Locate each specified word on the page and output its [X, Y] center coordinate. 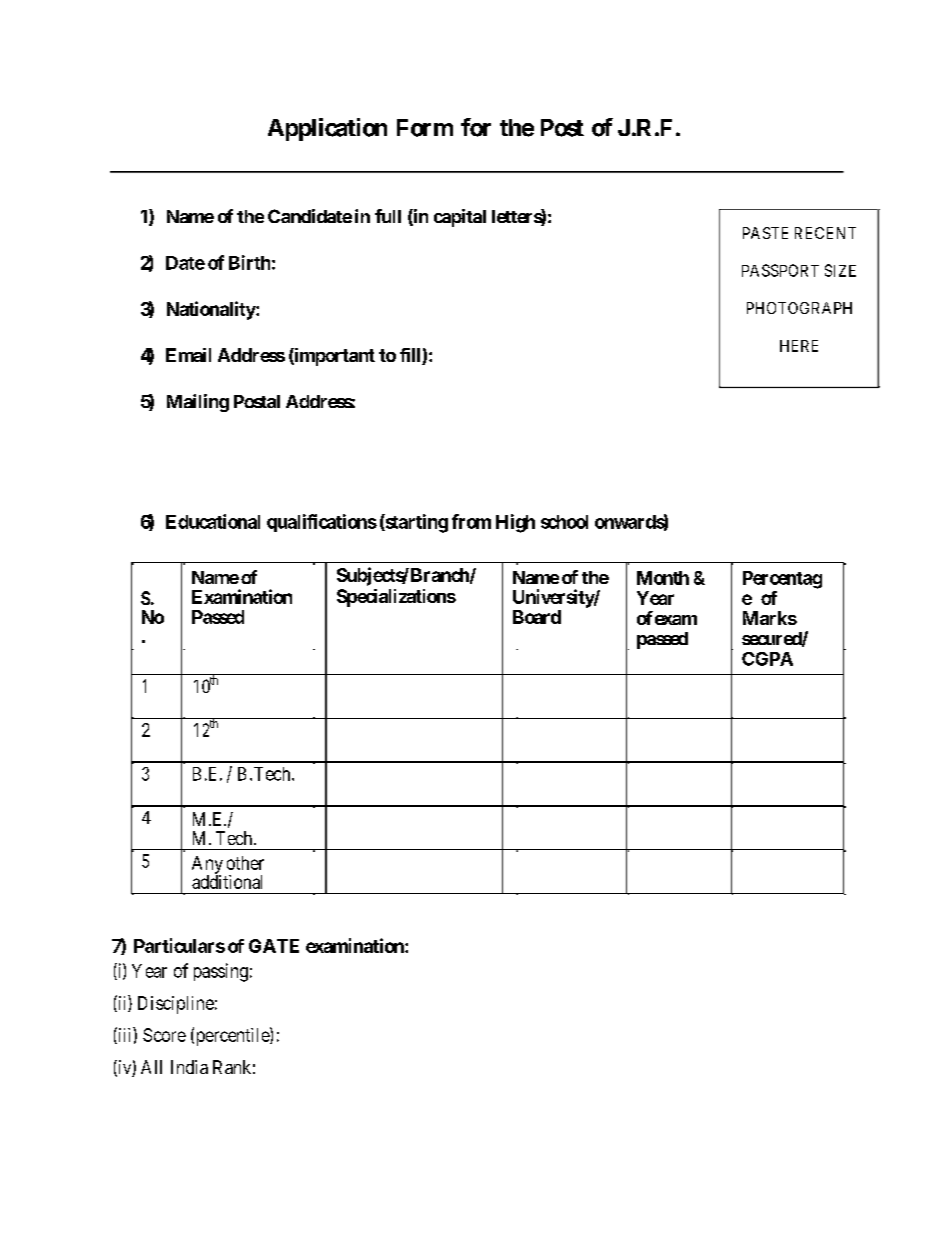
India [189, 1067]
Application [327, 129]
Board [537, 617]
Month [663, 578]
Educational [213, 521]
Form [425, 128]
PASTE [765, 233]
